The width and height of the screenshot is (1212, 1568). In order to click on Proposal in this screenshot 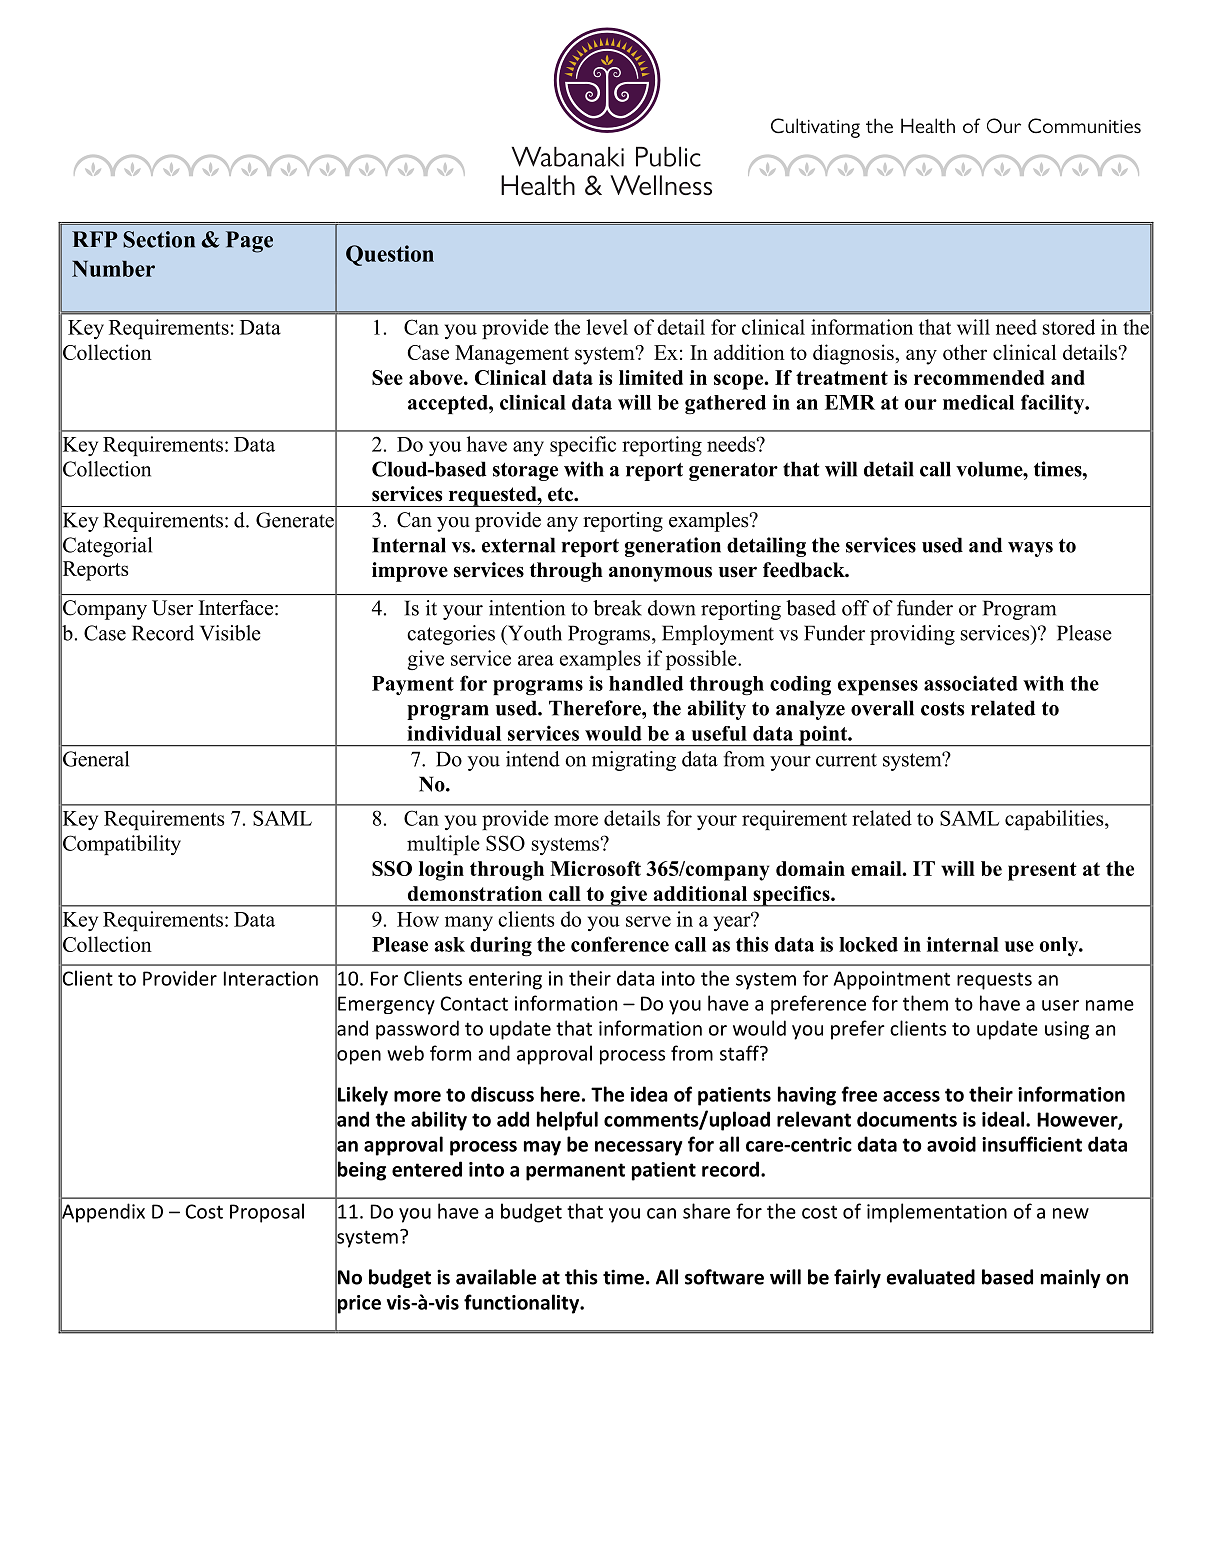, I will do `click(267, 1213)`.
